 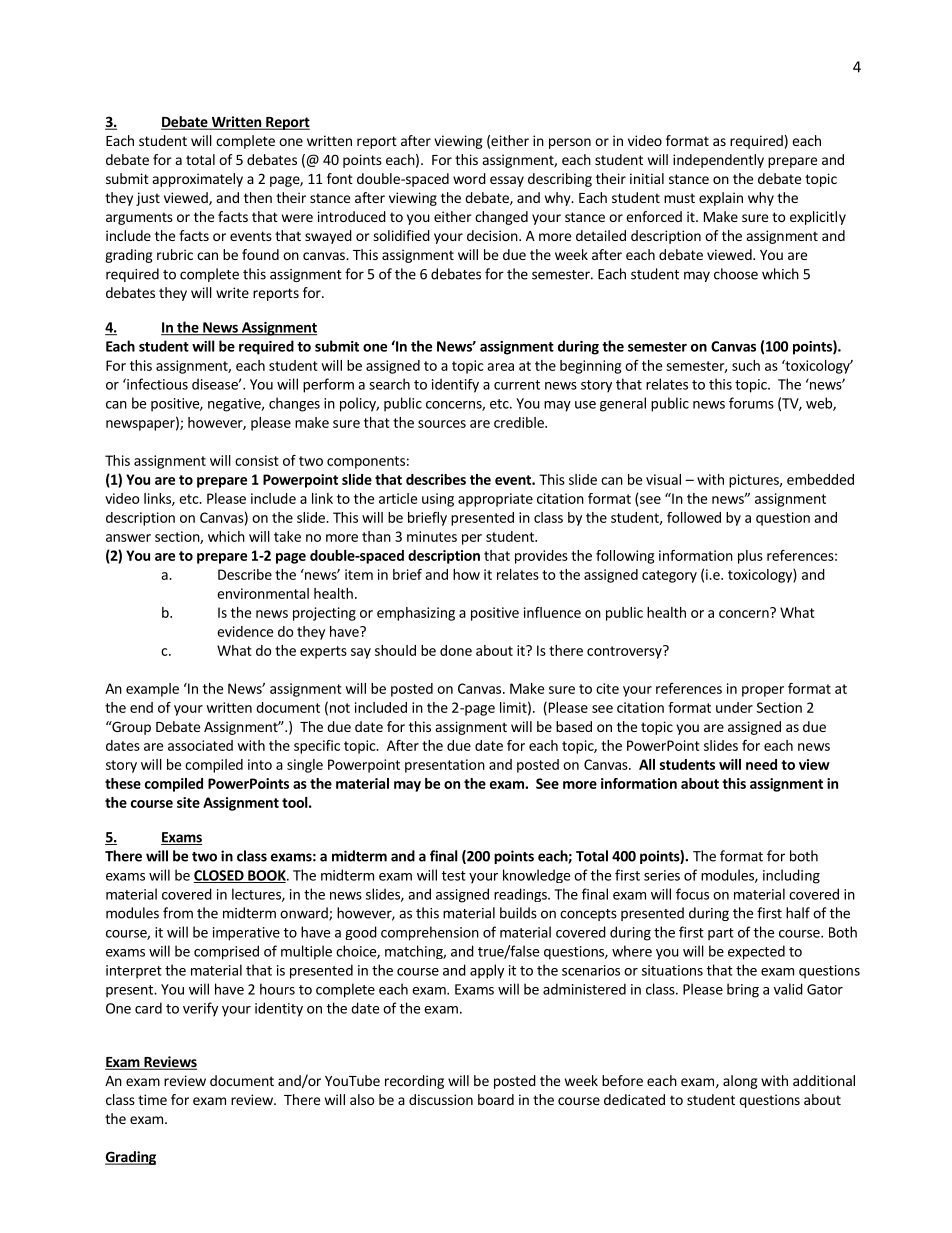 What do you see at coordinates (740, 1082) in the page?
I see `along` at bounding box center [740, 1082].
